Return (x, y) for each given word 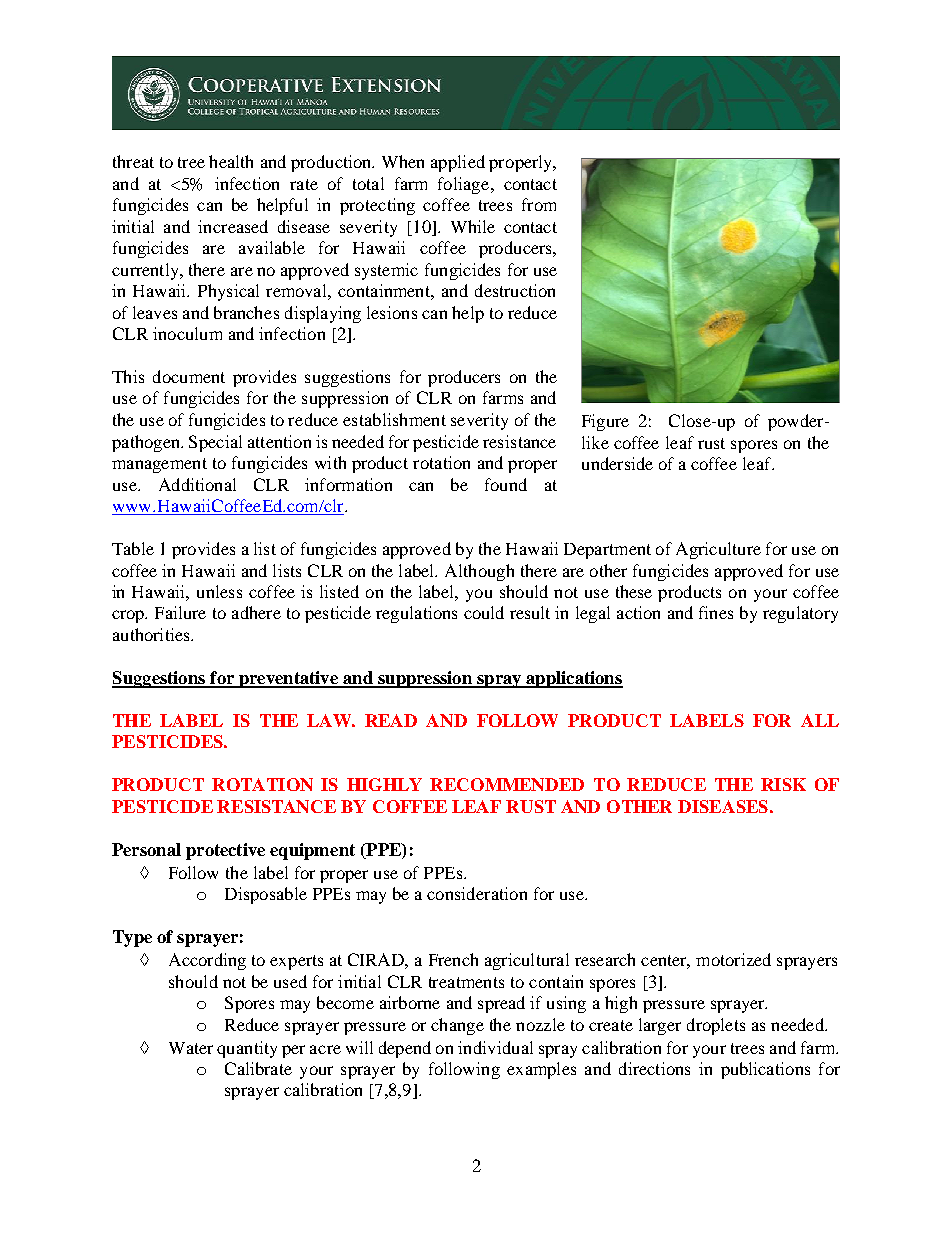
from (539, 204)
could (484, 612)
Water (191, 1048)
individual (495, 1047)
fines (716, 612)
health (231, 161)
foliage (465, 185)
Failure (180, 612)
